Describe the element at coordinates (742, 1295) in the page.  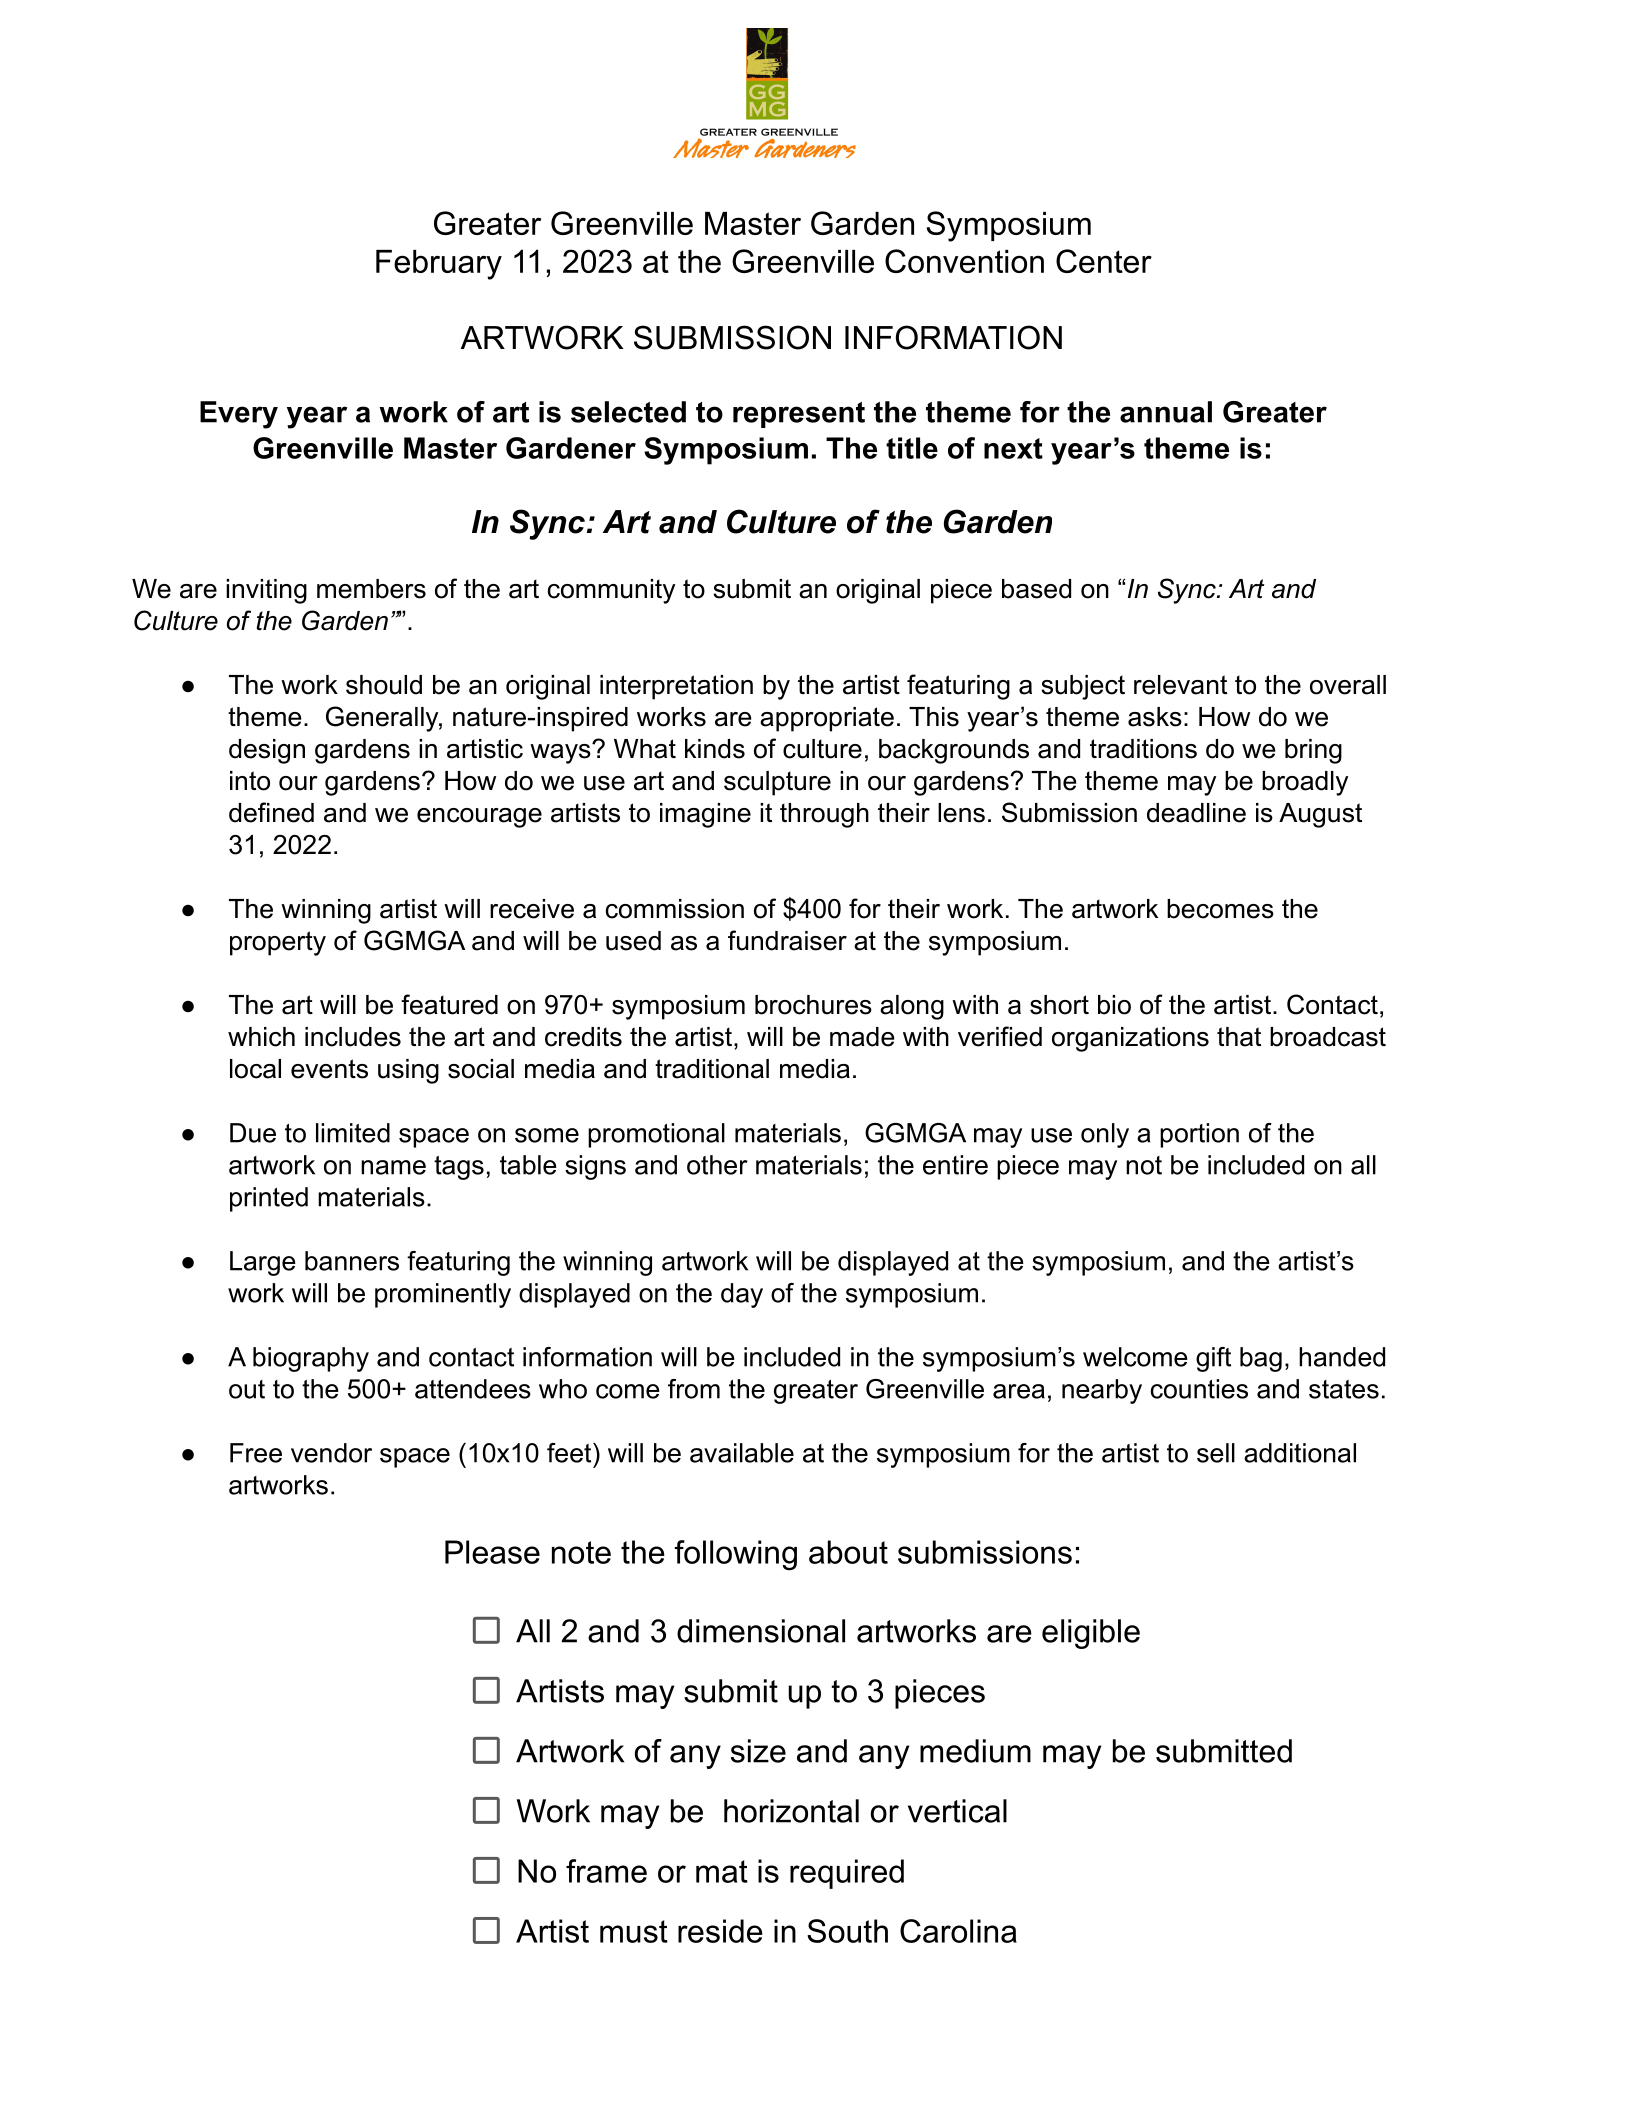
I see `day` at that location.
